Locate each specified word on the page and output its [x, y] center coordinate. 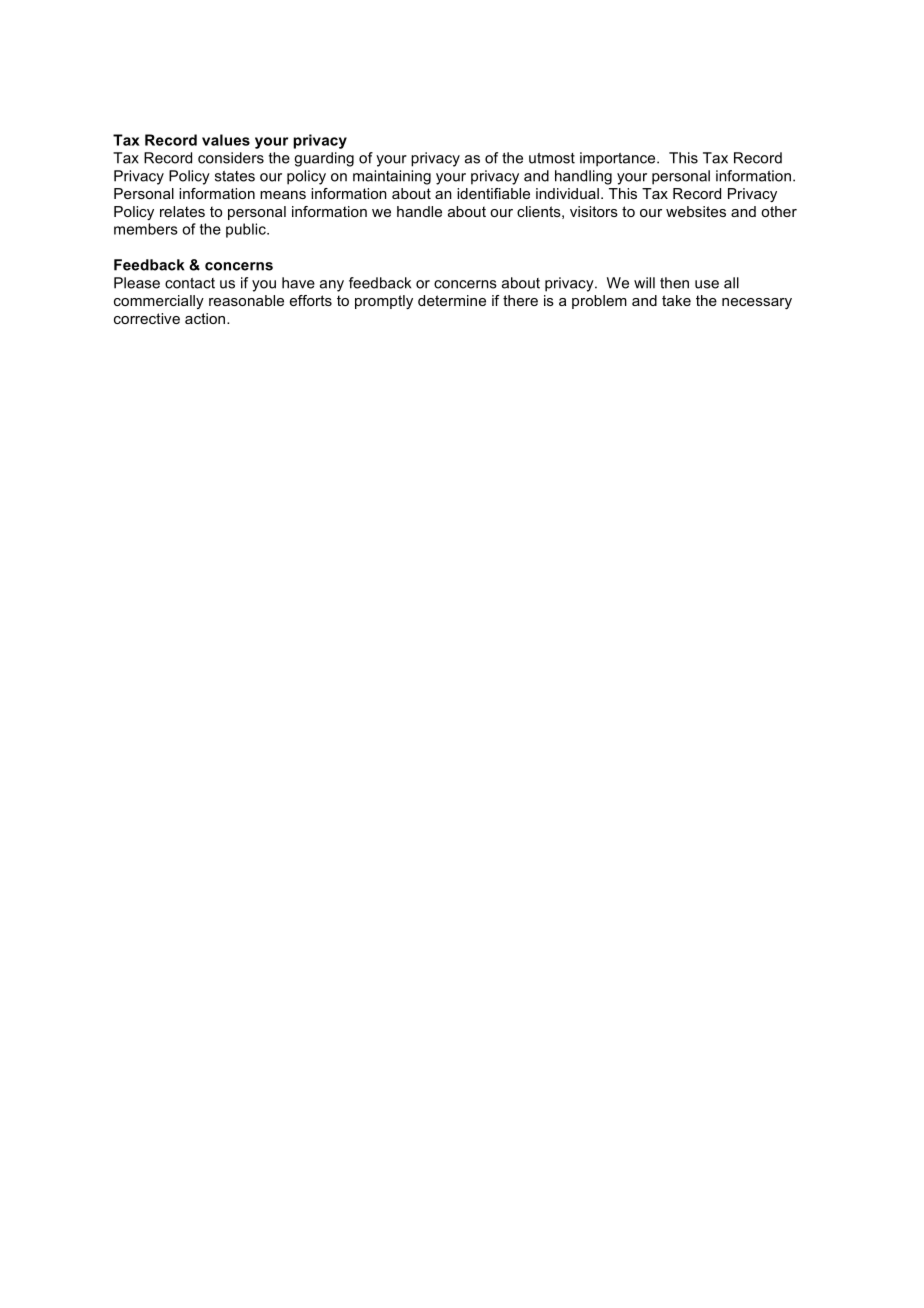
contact [190, 283]
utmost [552, 158]
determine [452, 300]
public [247, 230]
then [674, 283]
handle [419, 211]
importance [619, 159]
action [206, 318]
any [332, 286]
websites [696, 211]
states [235, 176]
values [226, 140]
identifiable [493, 193]
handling [583, 177]
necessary [757, 303]
